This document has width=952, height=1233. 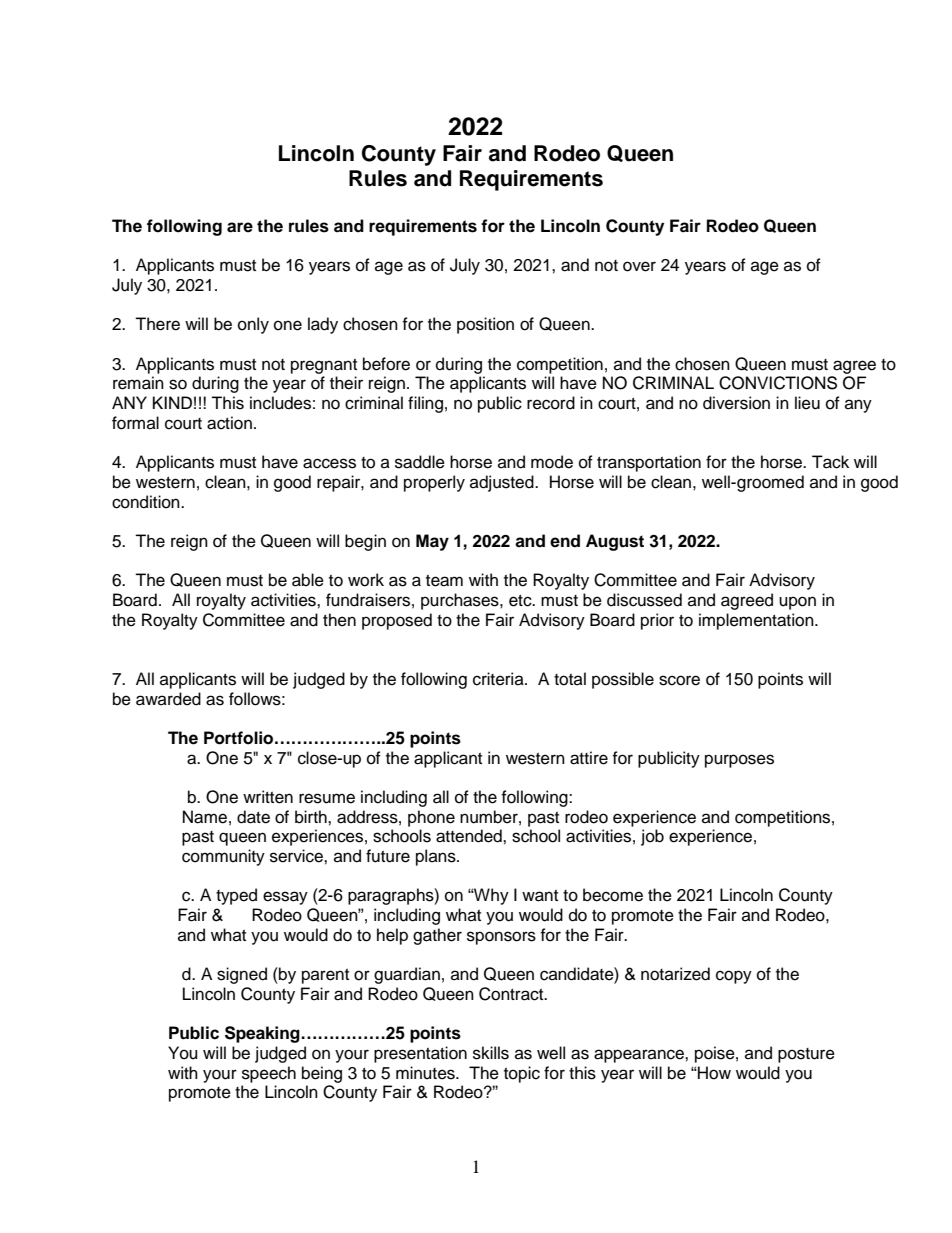 What do you see at coordinates (485, 325) in the document?
I see `position` at bounding box center [485, 325].
